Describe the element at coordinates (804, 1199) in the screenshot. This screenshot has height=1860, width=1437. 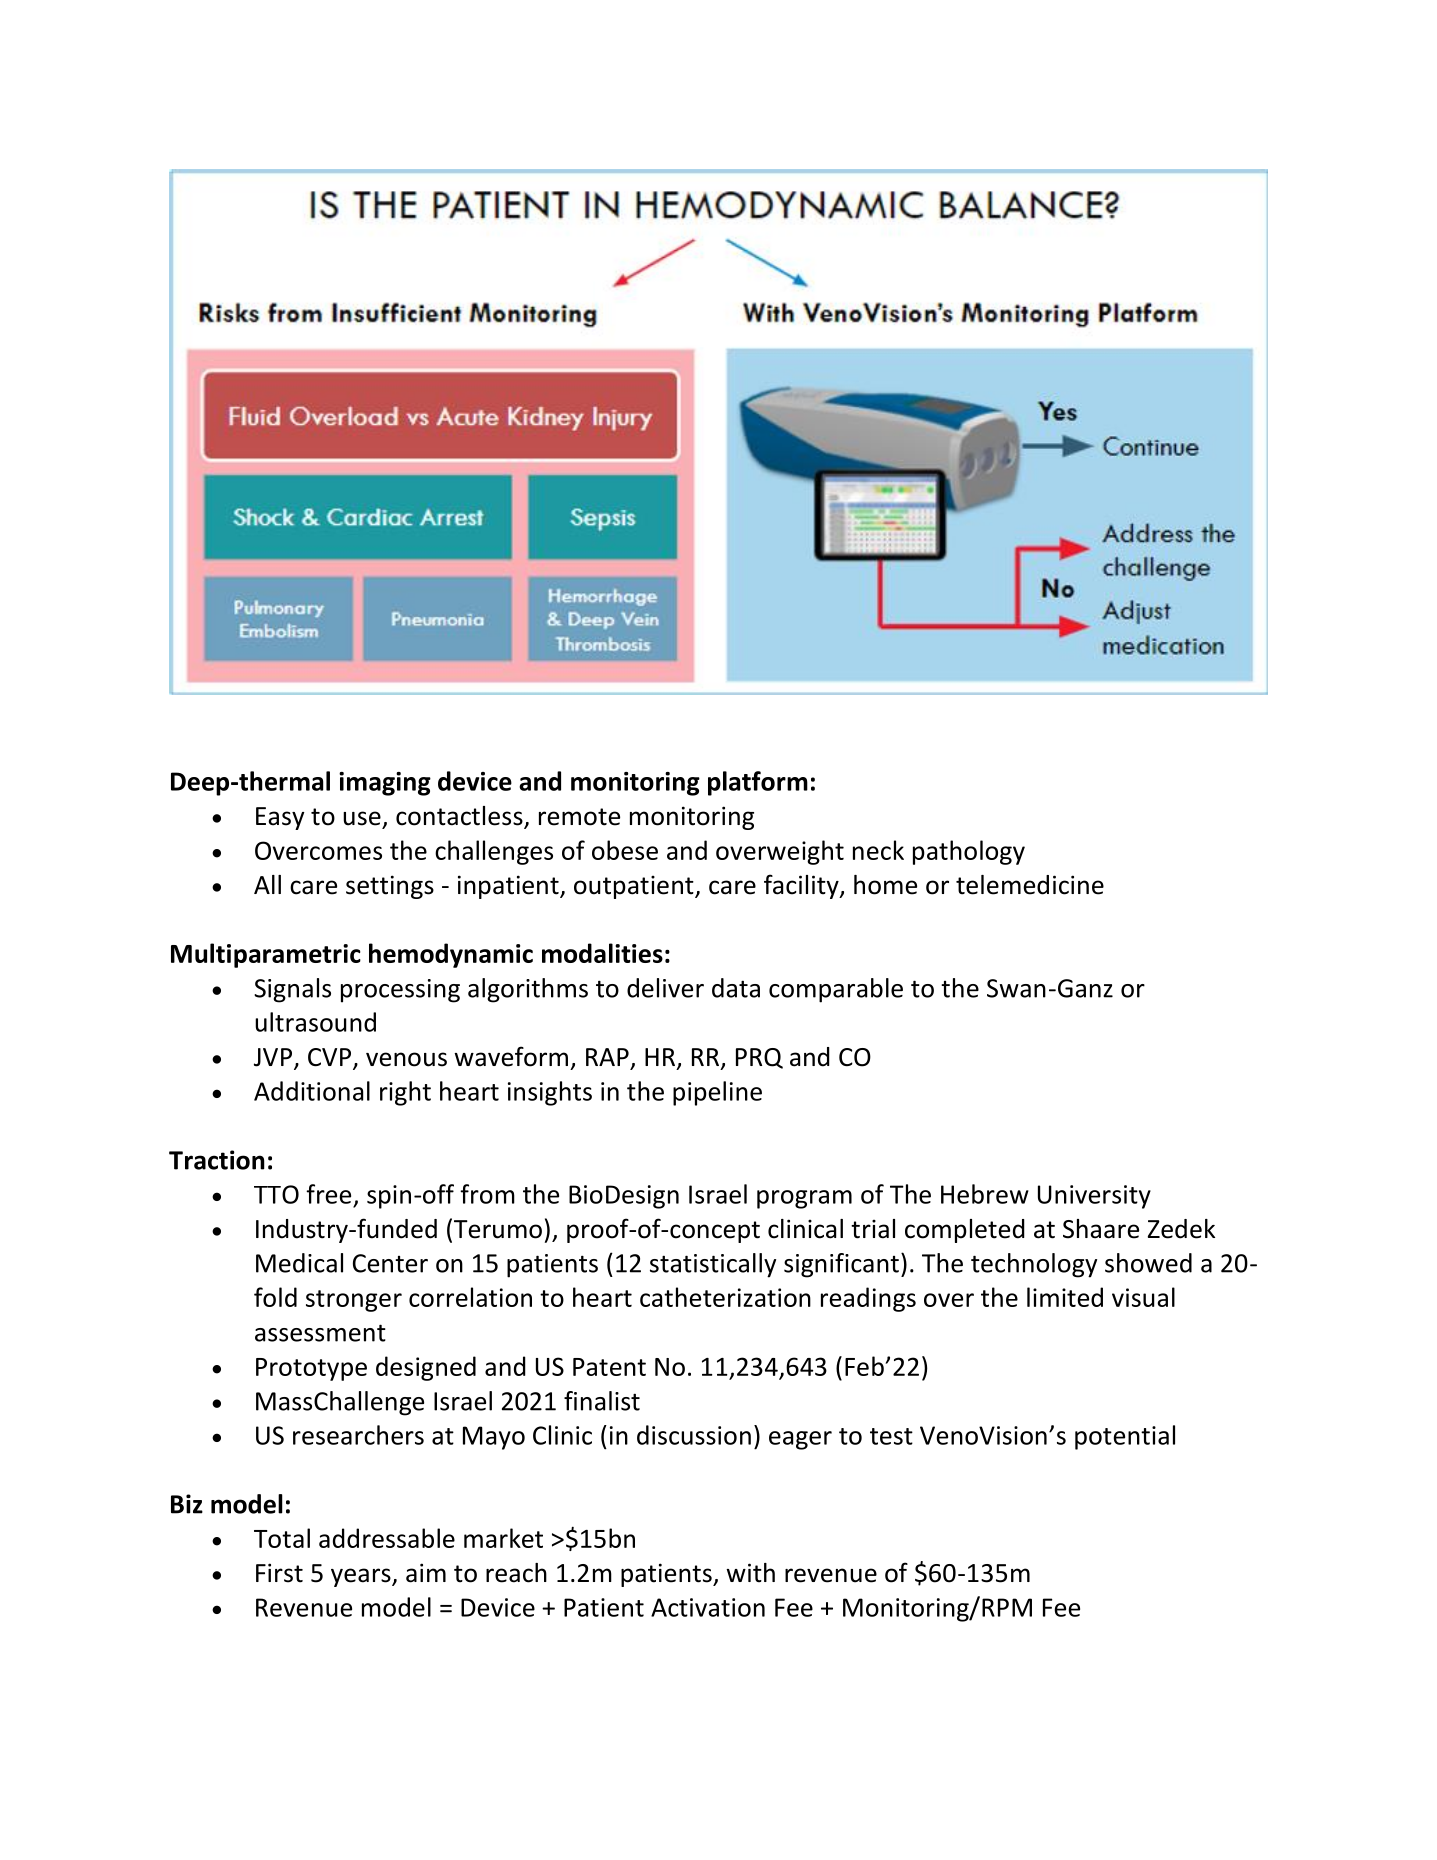
I see `program` at that location.
